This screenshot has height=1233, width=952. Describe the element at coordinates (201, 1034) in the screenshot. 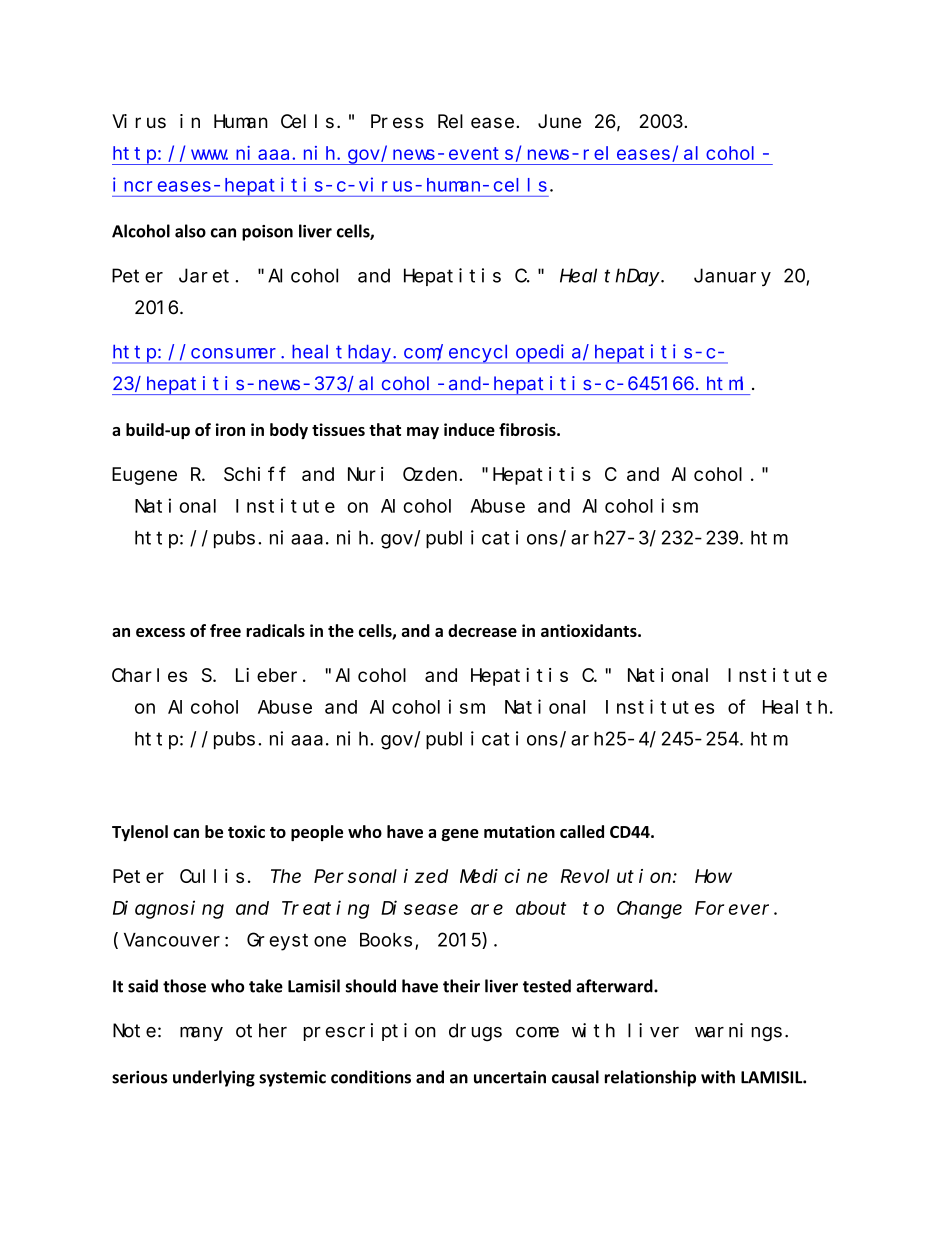

I see `many` at that location.
